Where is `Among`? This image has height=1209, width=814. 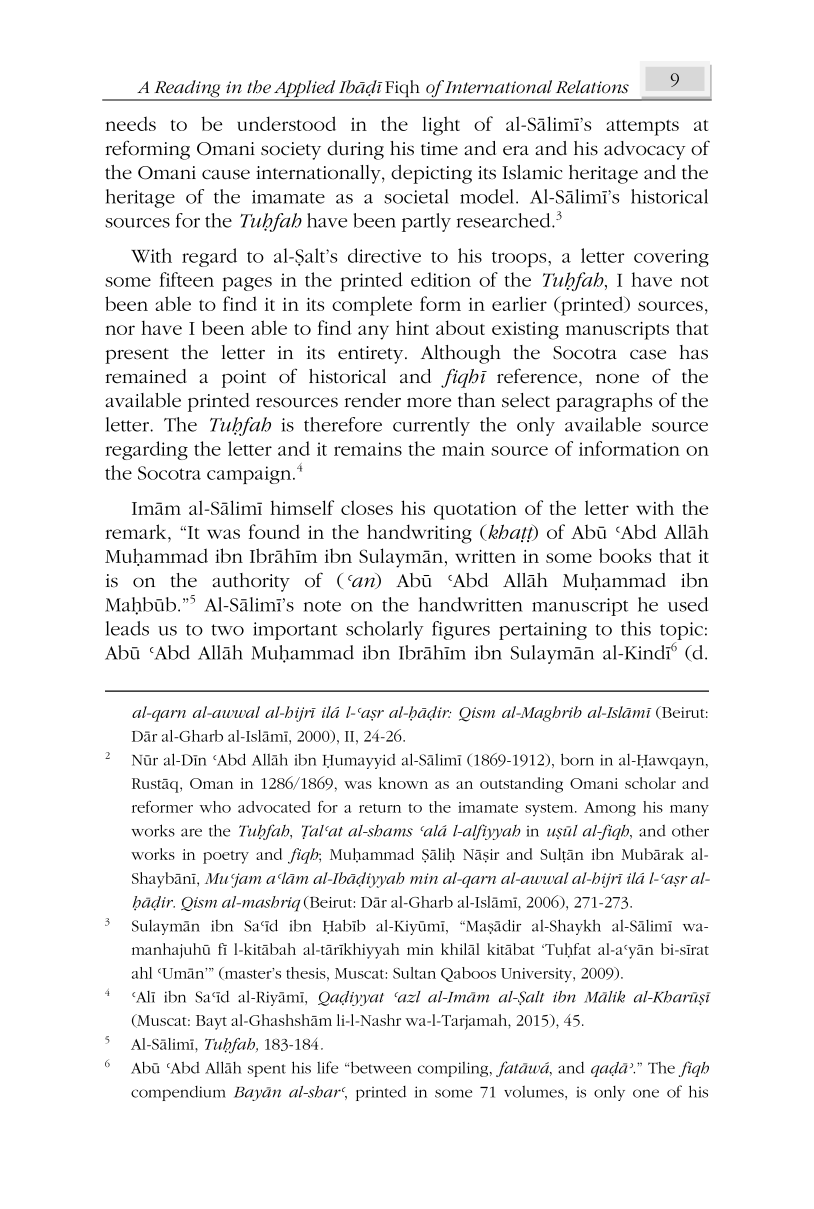
Among is located at coordinates (610, 809).
